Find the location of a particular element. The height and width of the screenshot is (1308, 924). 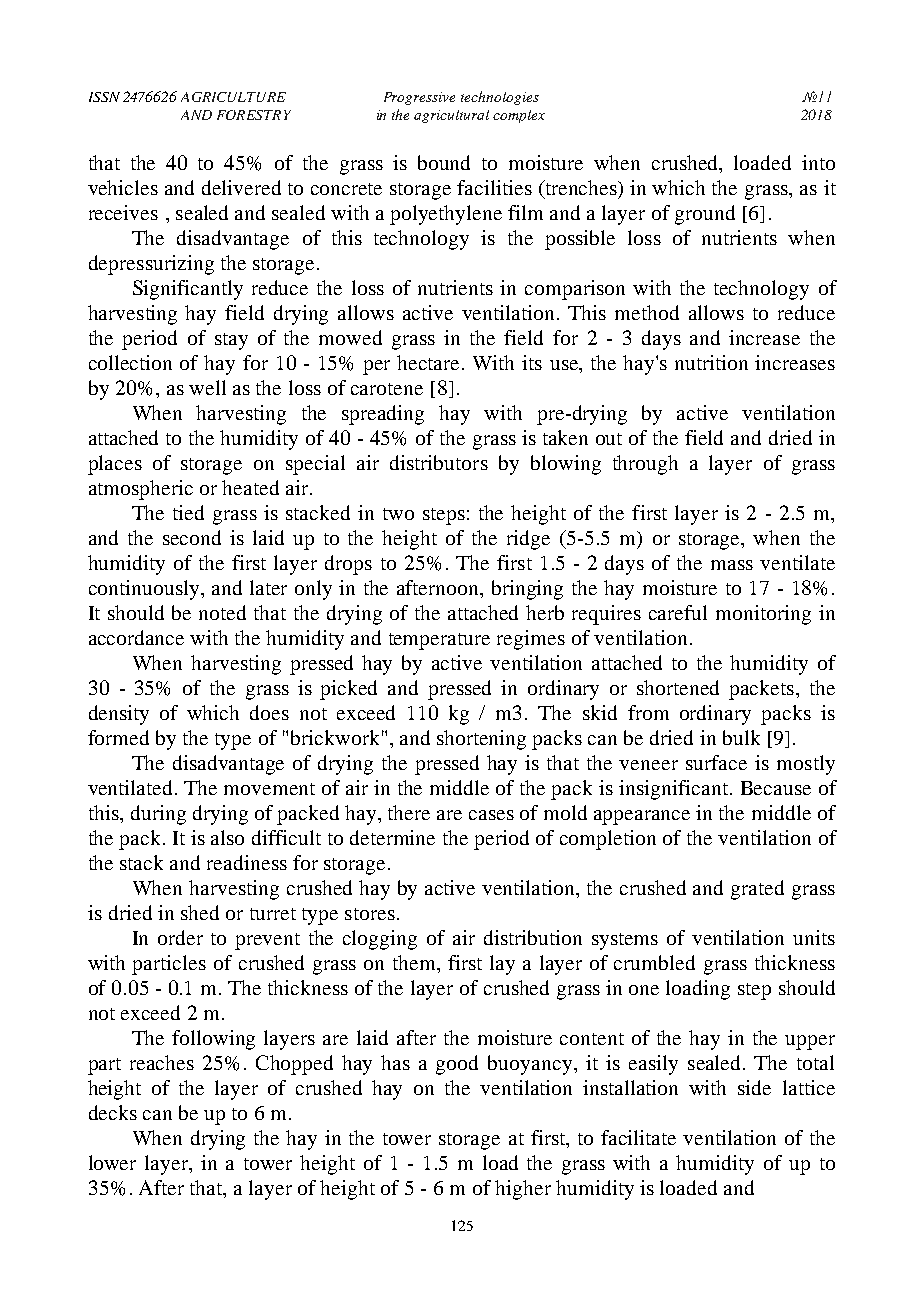

side is located at coordinates (754, 1087).
